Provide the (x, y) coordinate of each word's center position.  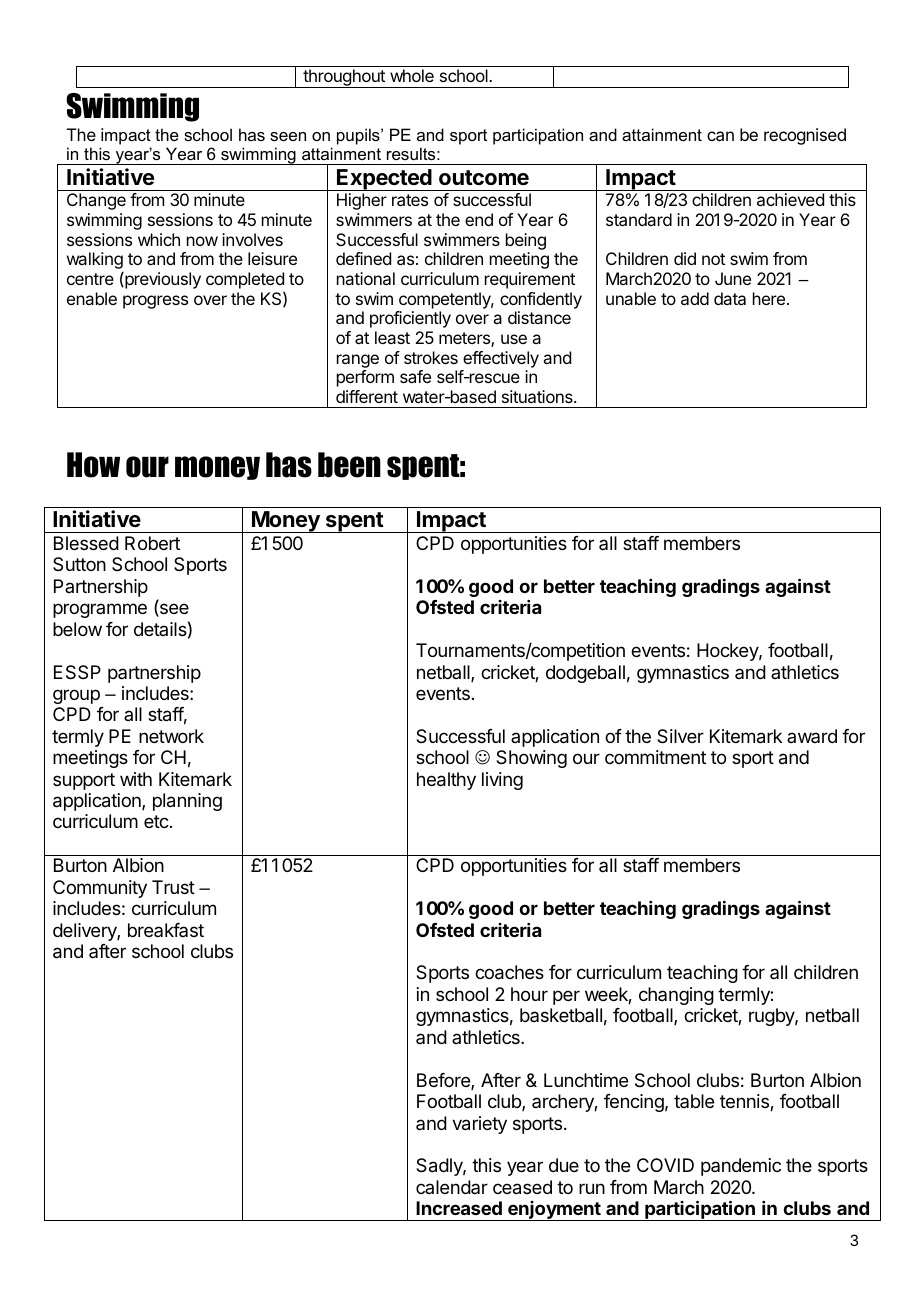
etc (157, 821)
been (349, 465)
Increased (459, 1208)
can (720, 136)
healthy (446, 781)
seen (288, 136)
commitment (655, 757)
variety (479, 1125)
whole (412, 75)
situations (538, 396)
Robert (152, 543)
